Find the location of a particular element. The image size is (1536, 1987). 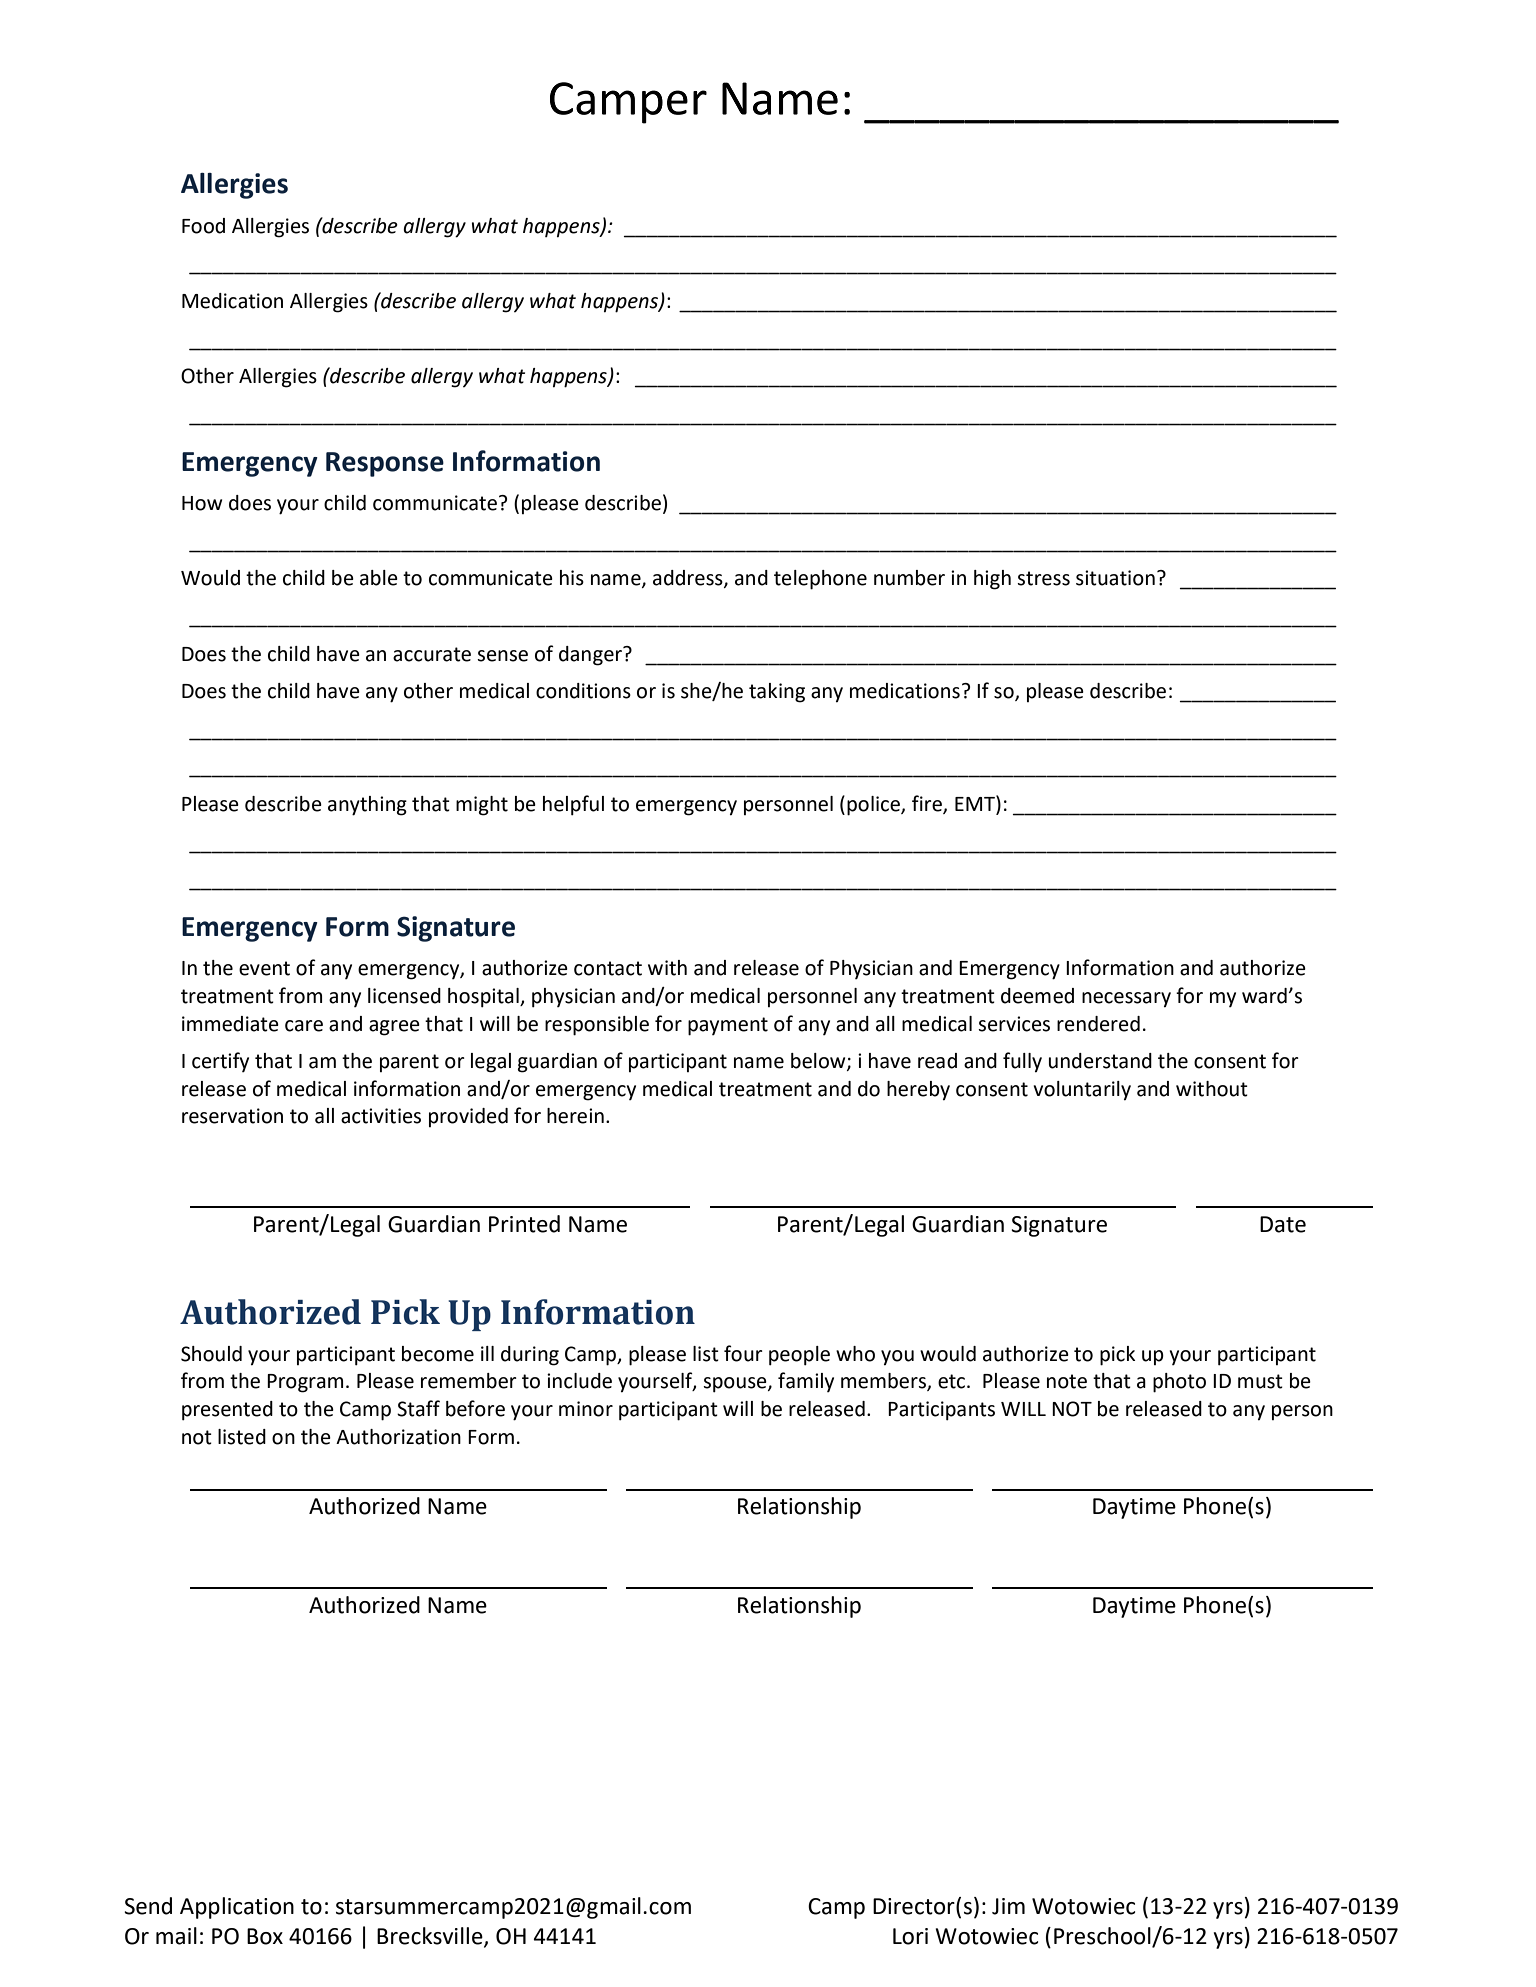

stress is located at coordinates (1043, 578).
